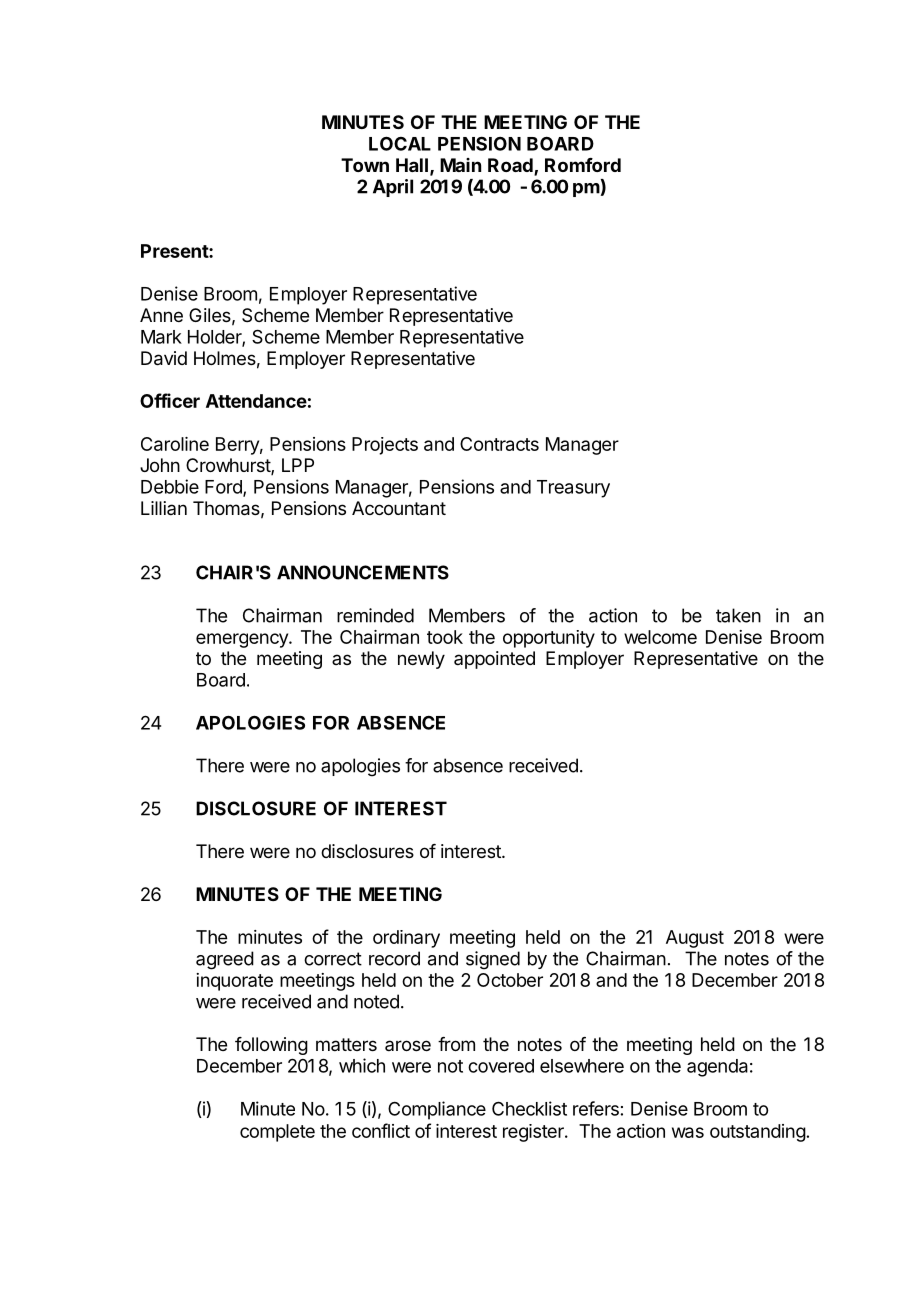 The width and height of the screenshot is (924, 1308). I want to click on Main, so click(460, 165).
